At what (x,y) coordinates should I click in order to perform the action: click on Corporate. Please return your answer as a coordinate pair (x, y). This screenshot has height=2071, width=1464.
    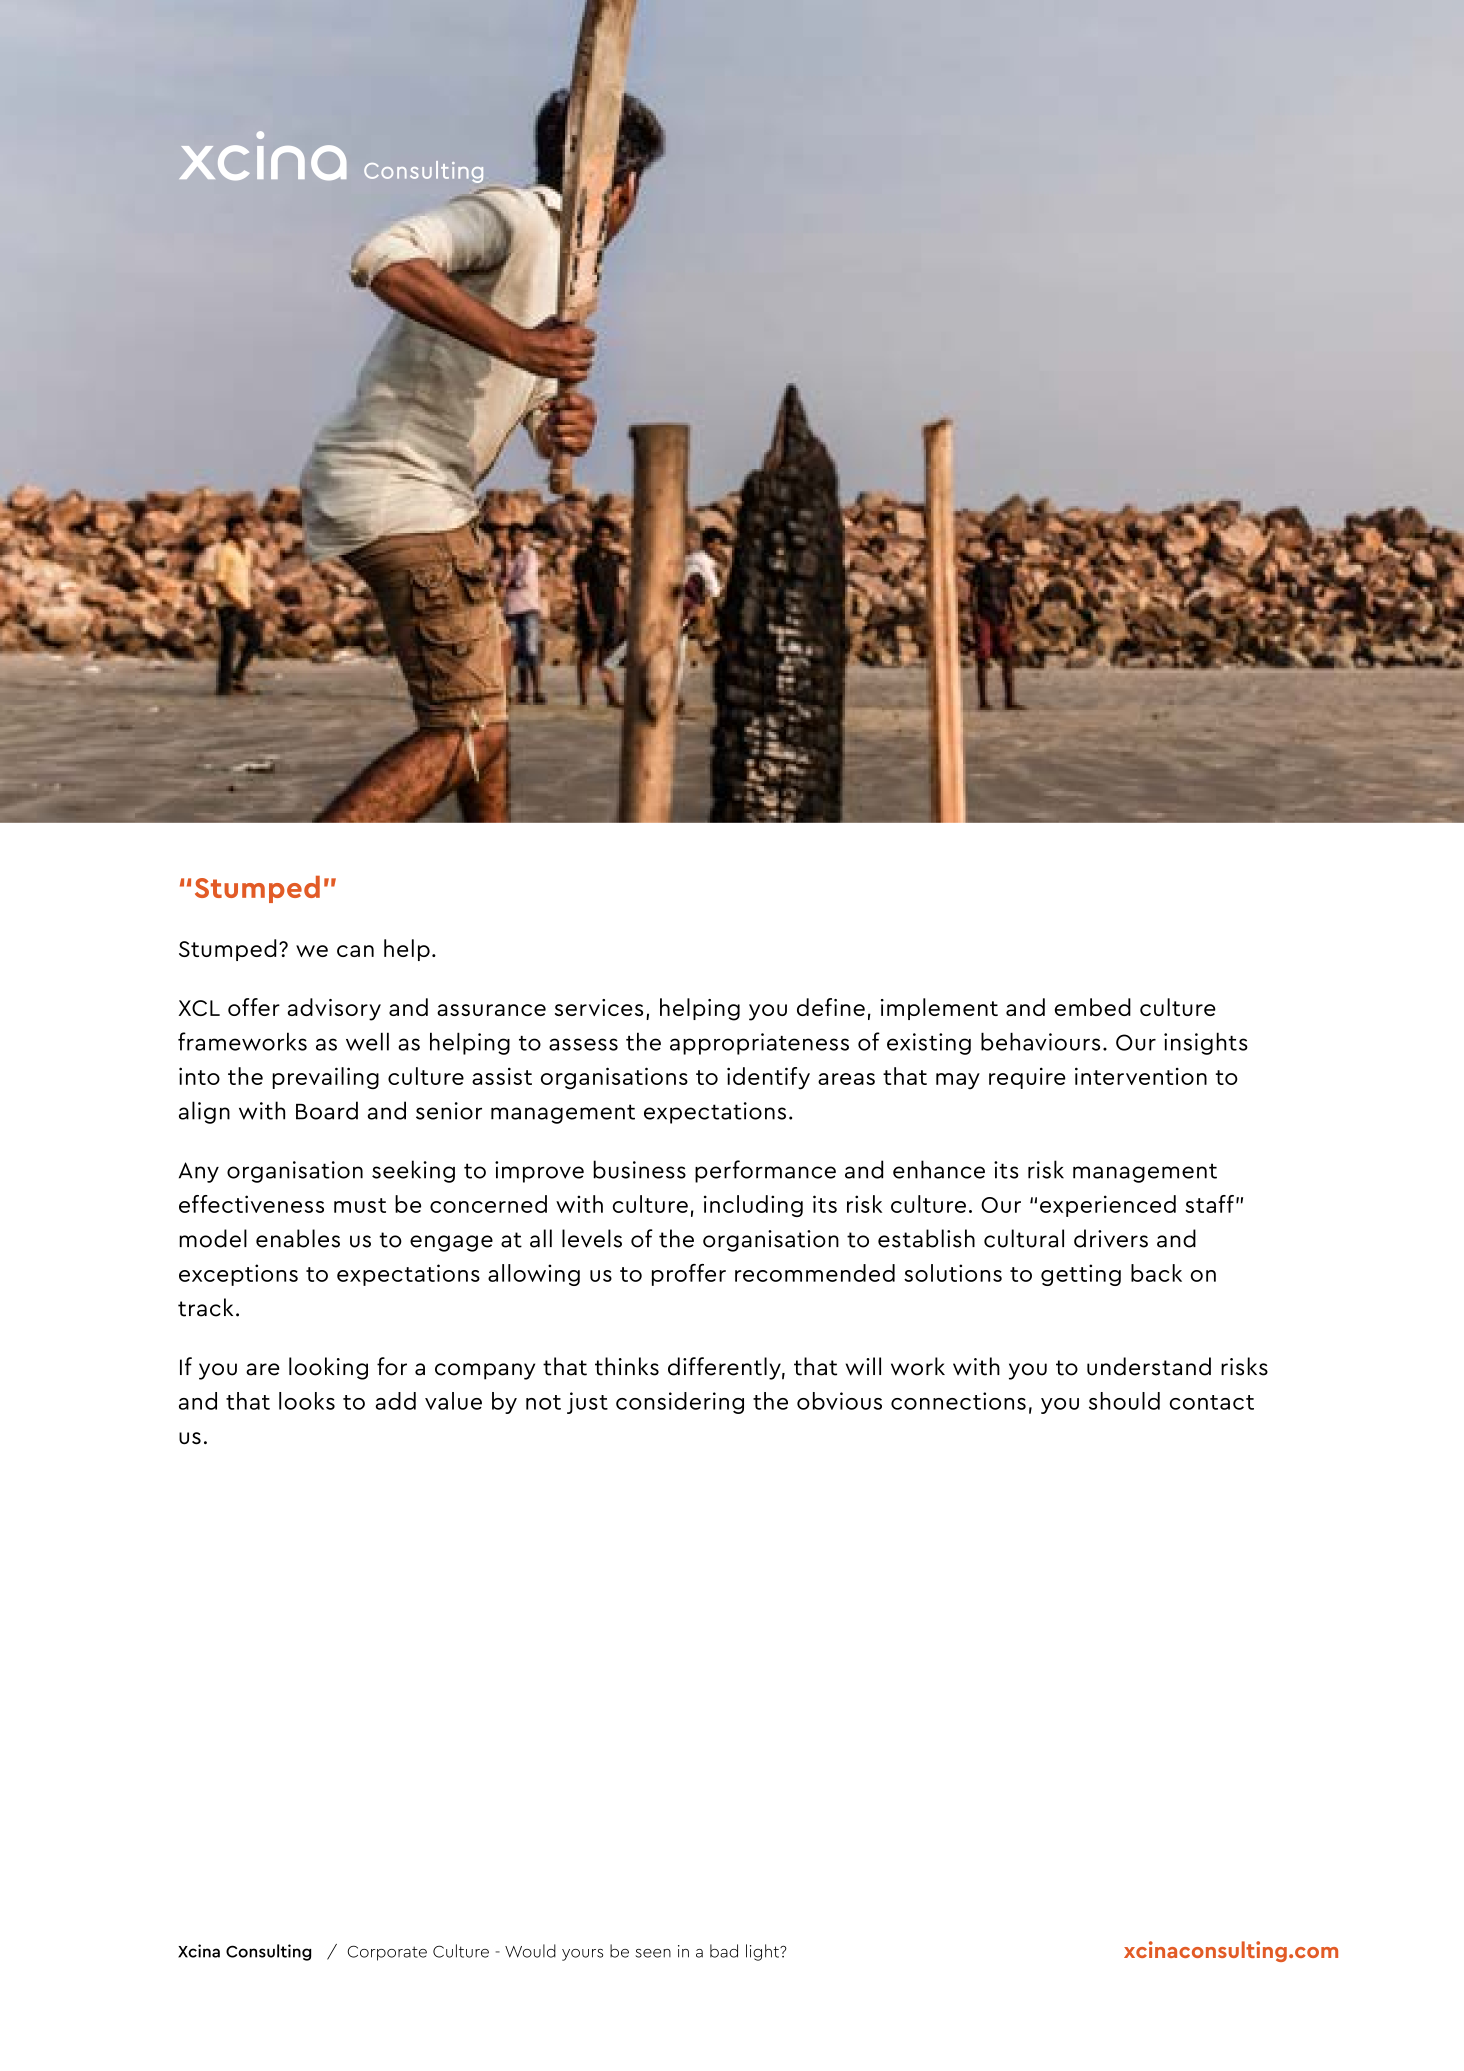
    Looking at the image, I should click on (387, 1953).
